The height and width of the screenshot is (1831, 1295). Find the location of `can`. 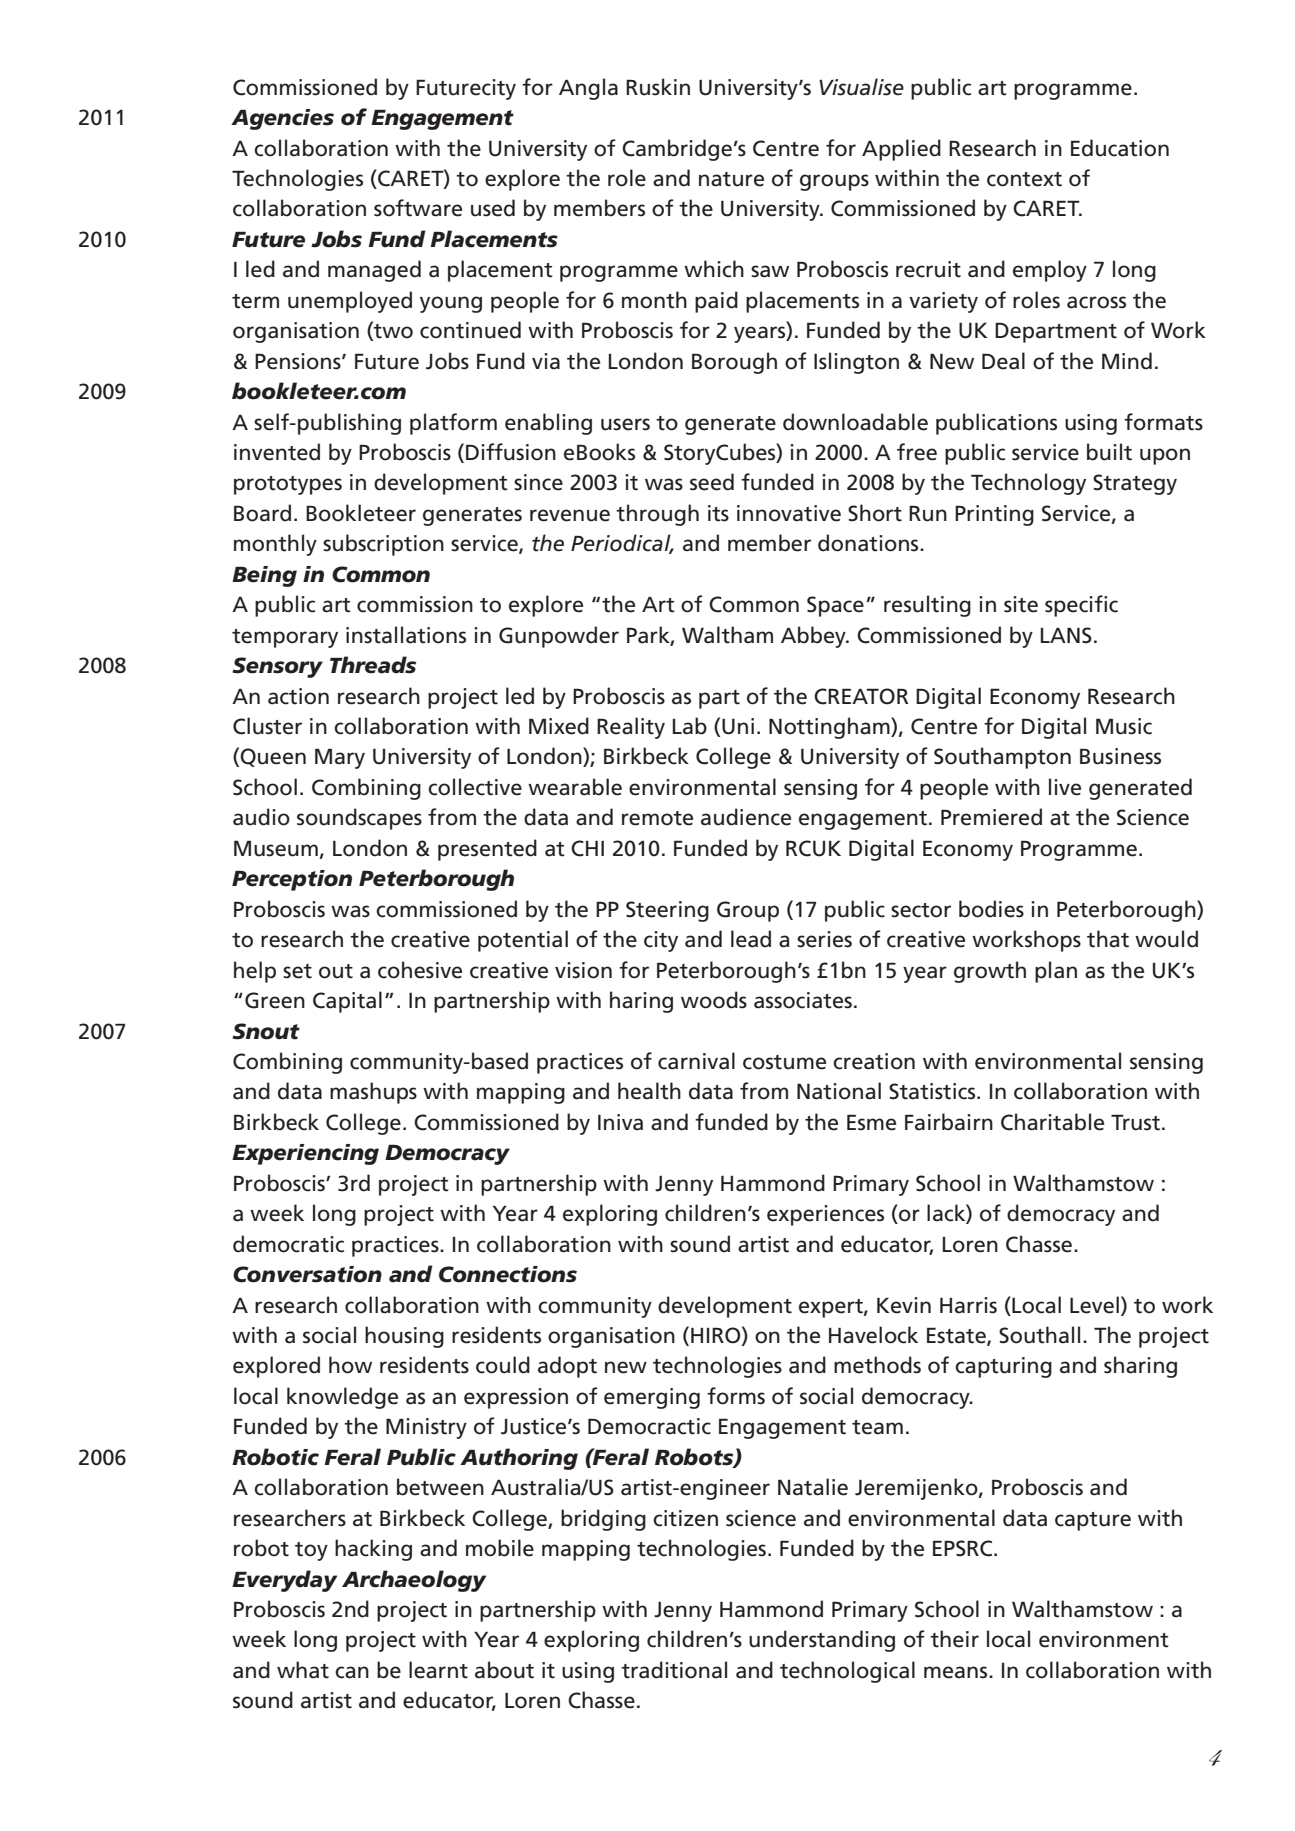

can is located at coordinates (352, 1672).
